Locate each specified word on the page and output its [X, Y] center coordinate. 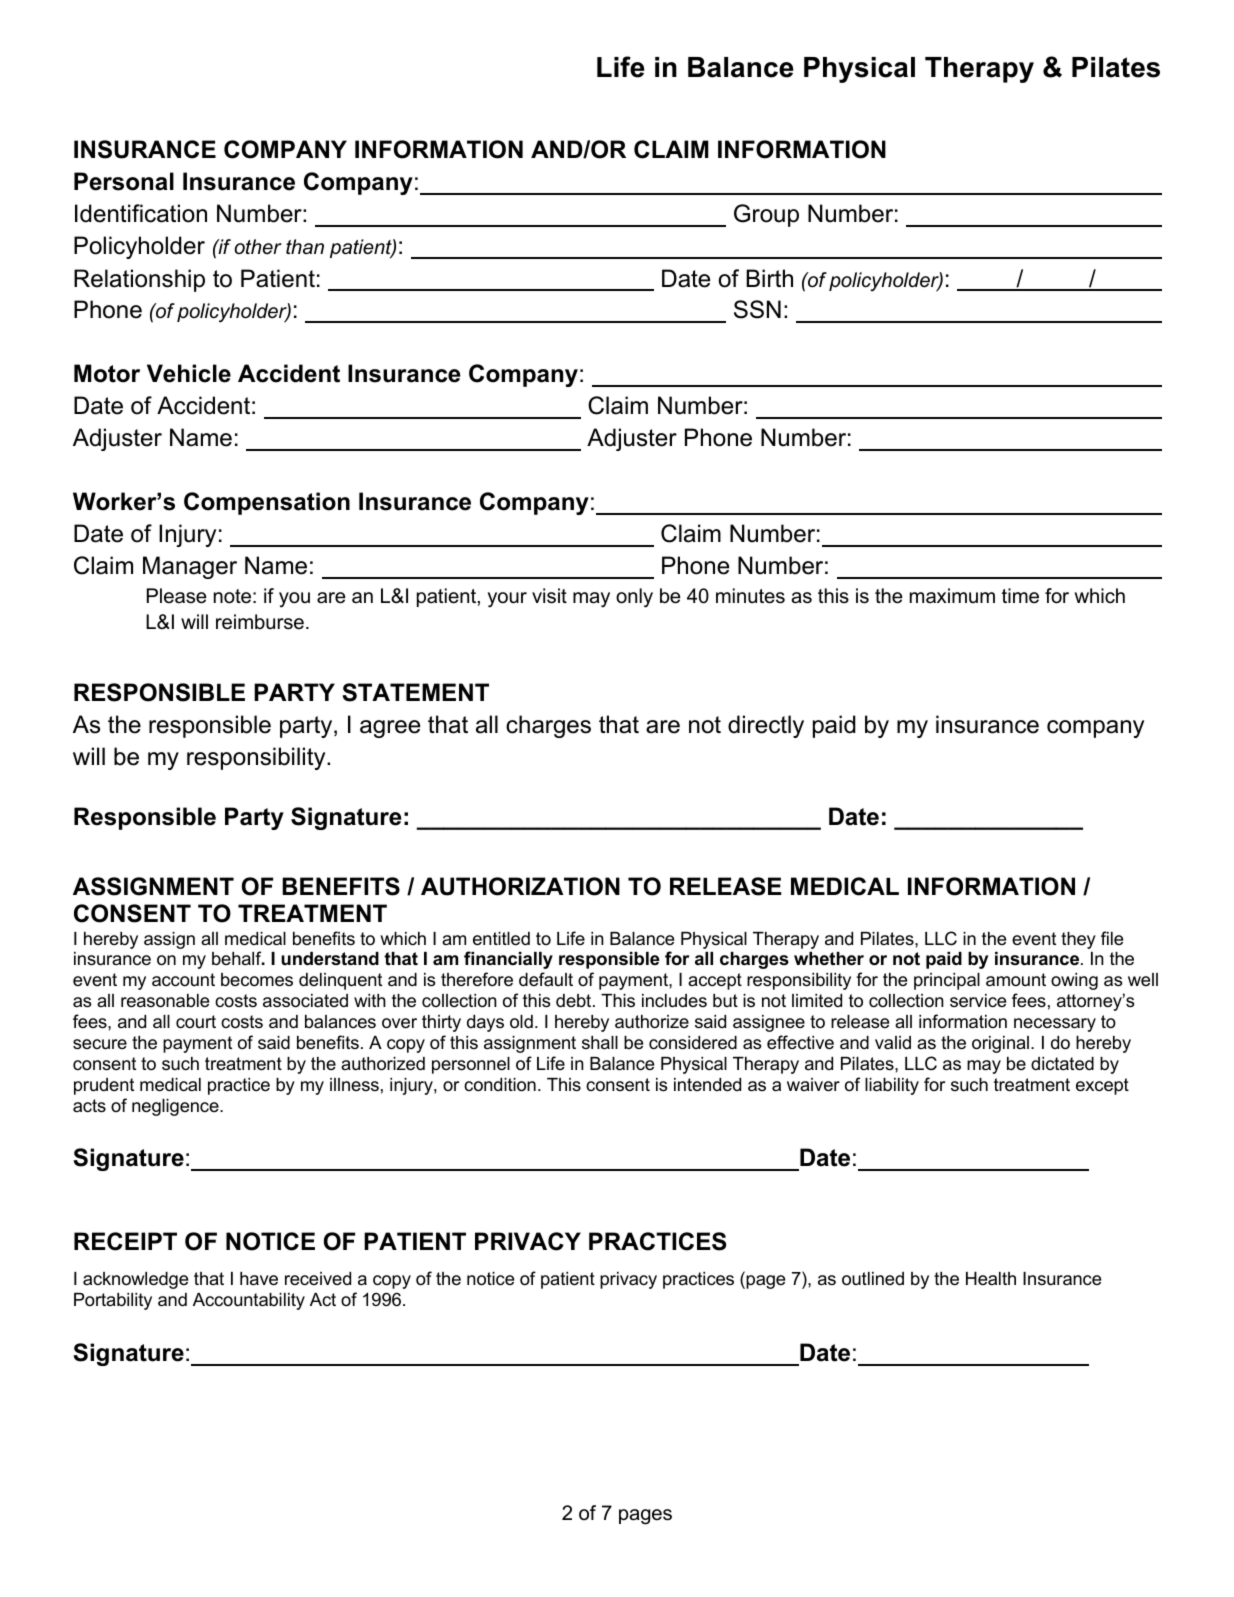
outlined [873, 1279]
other [258, 247]
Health [991, 1278]
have [259, 1279]
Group [766, 215]
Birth [769, 278]
